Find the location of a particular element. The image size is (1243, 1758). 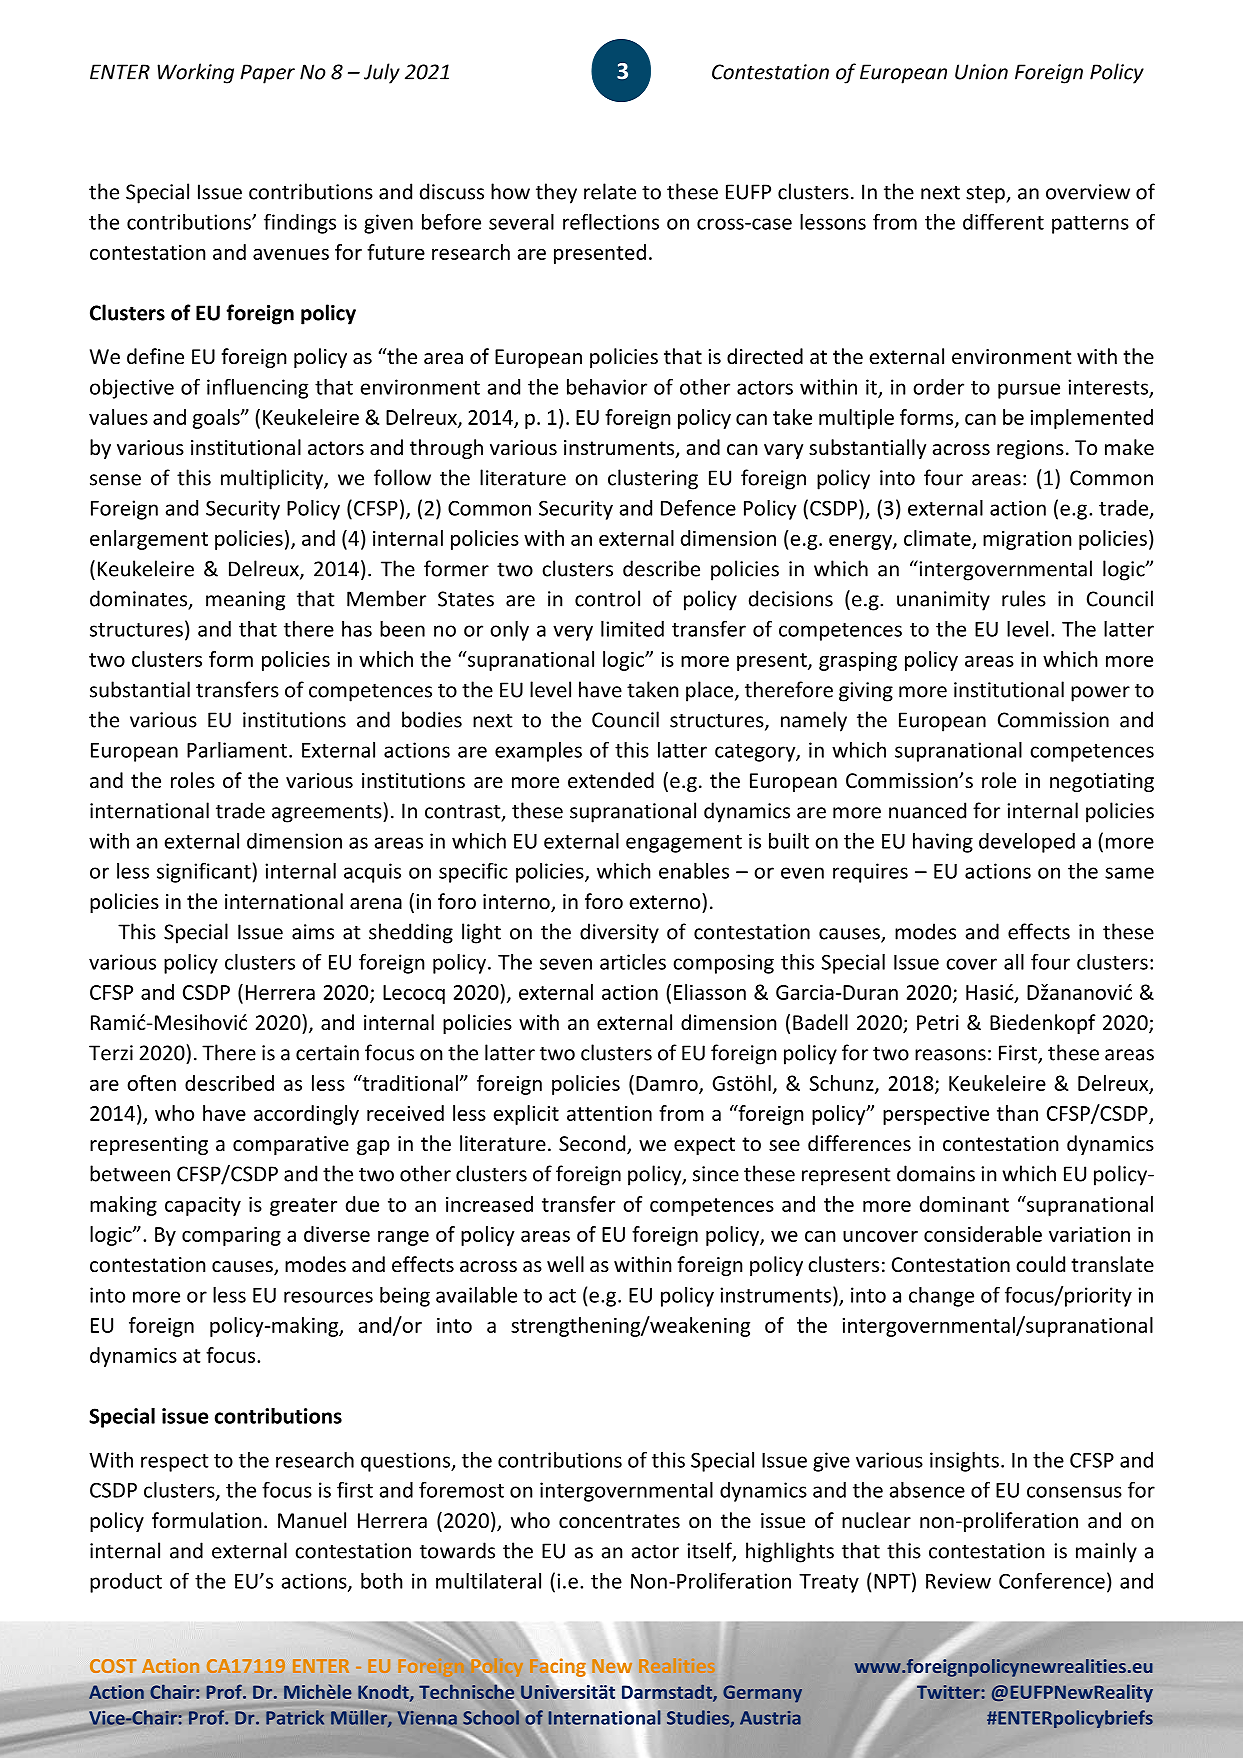

Union is located at coordinates (981, 72).
